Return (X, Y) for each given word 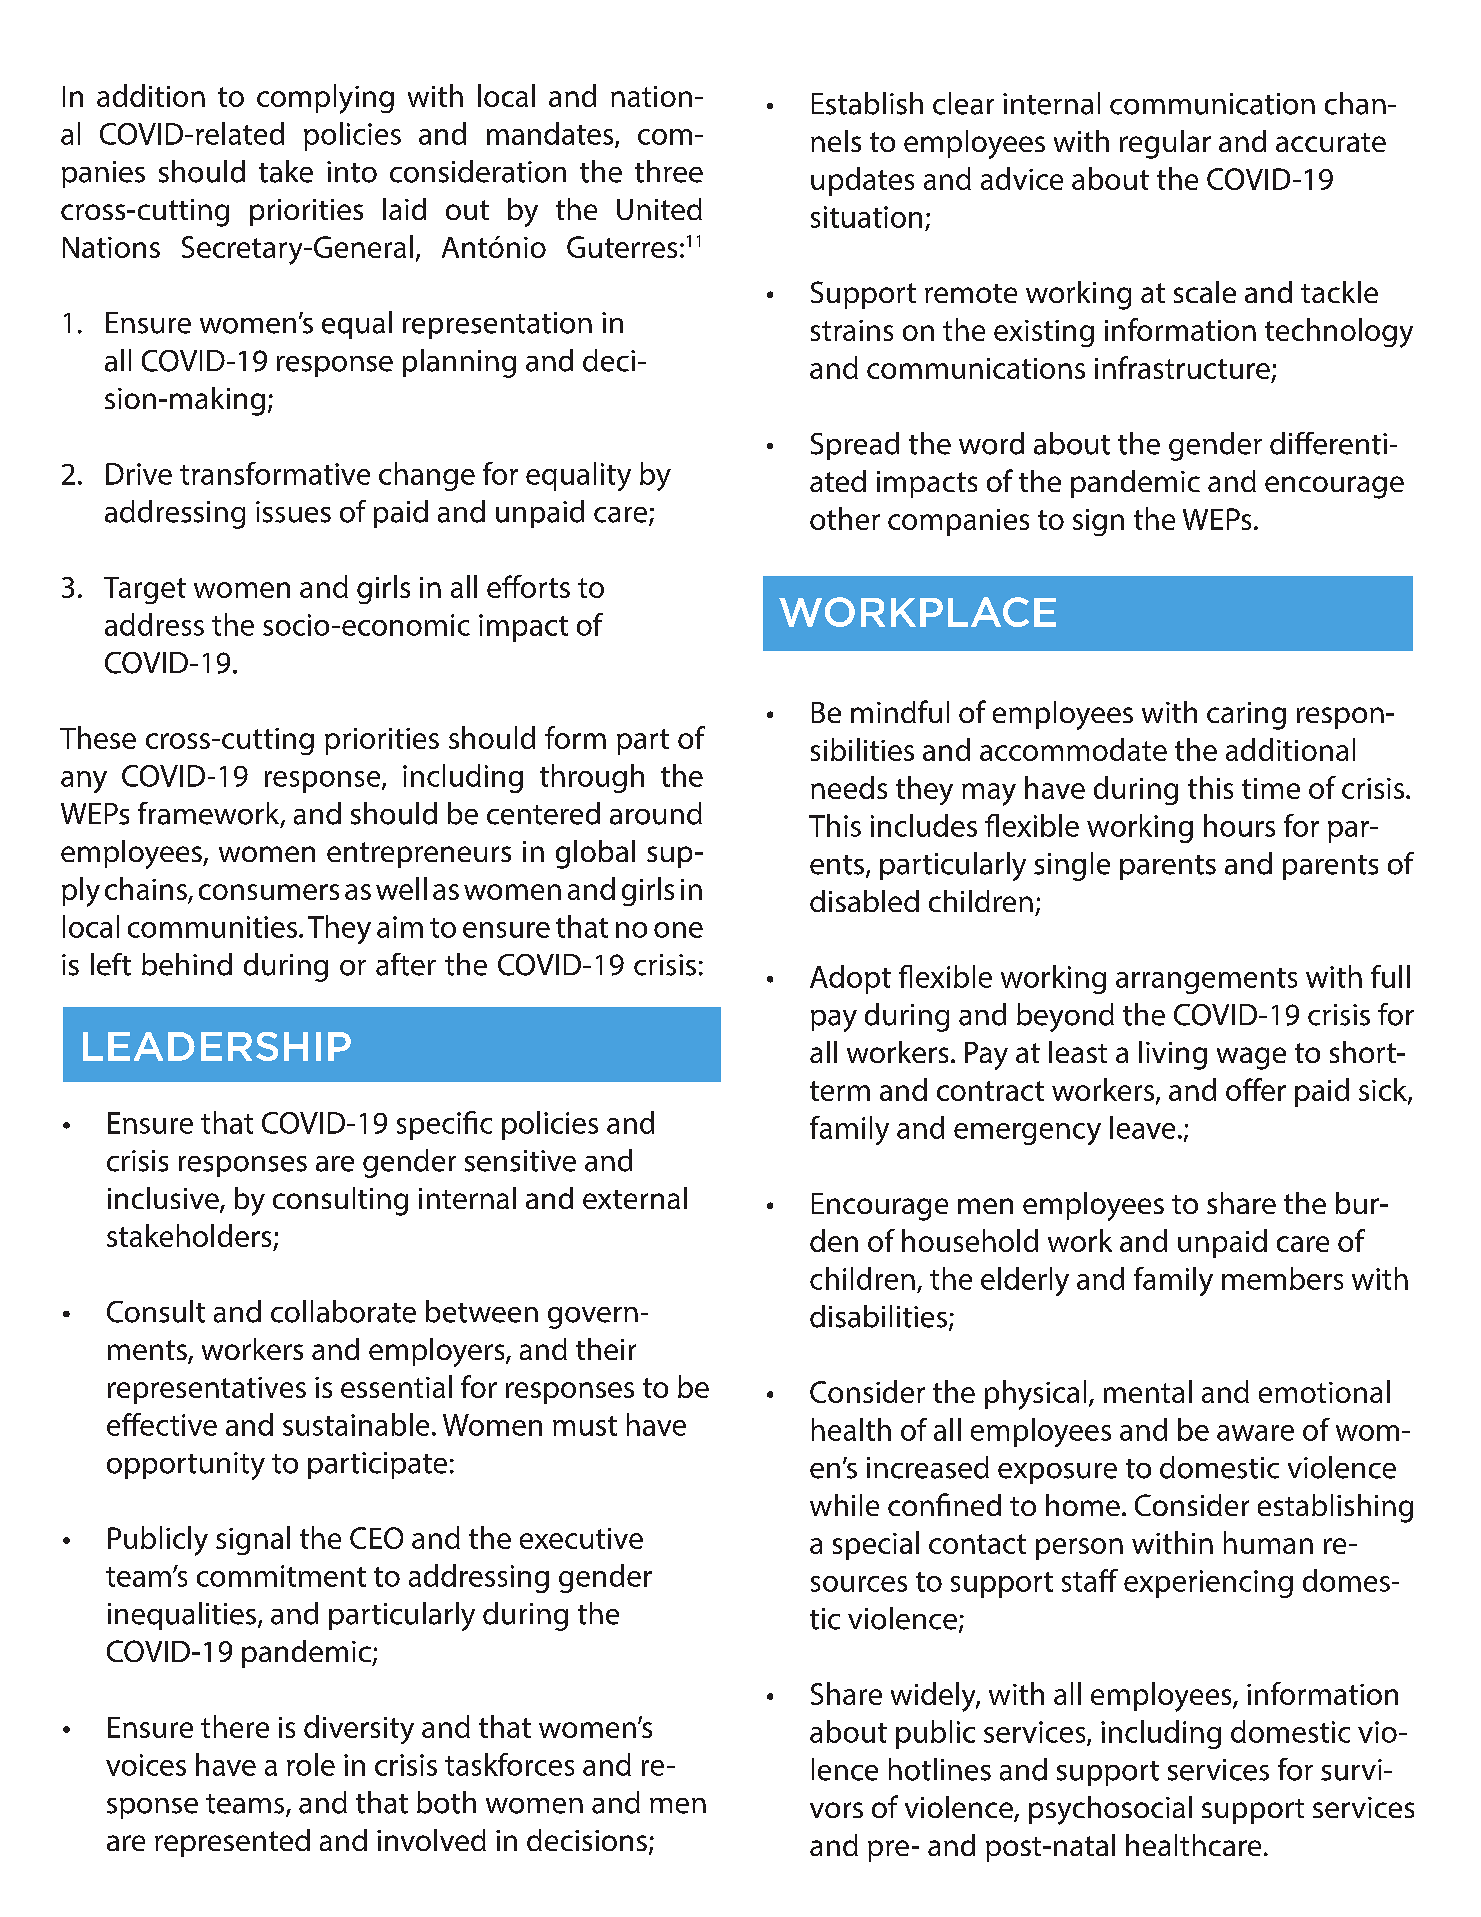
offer (1256, 1089)
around (656, 813)
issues (293, 512)
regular (1165, 144)
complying (325, 99)
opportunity (186, 1466)
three (669, 171)
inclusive (164, 1199)
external (635, 1198)
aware (1255, 1433)
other (845, 518)
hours (1239, 825)
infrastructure (1182, 367)
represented (232, 1843)
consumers (269, 892)
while (844, 1505)
